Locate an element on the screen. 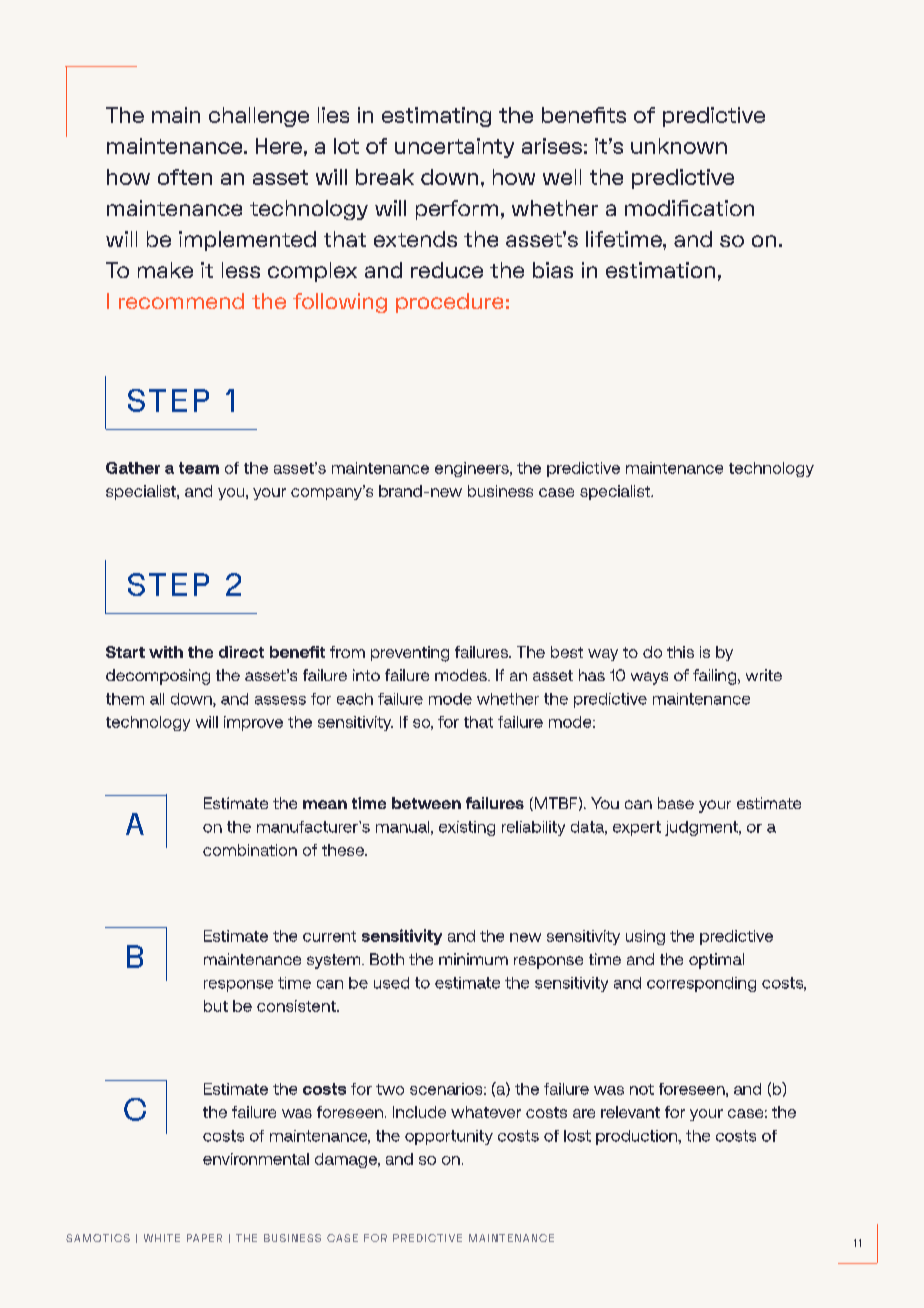 This screenshot has width=924, height=1308. opportunity is located at coordinates (449, 1137).
